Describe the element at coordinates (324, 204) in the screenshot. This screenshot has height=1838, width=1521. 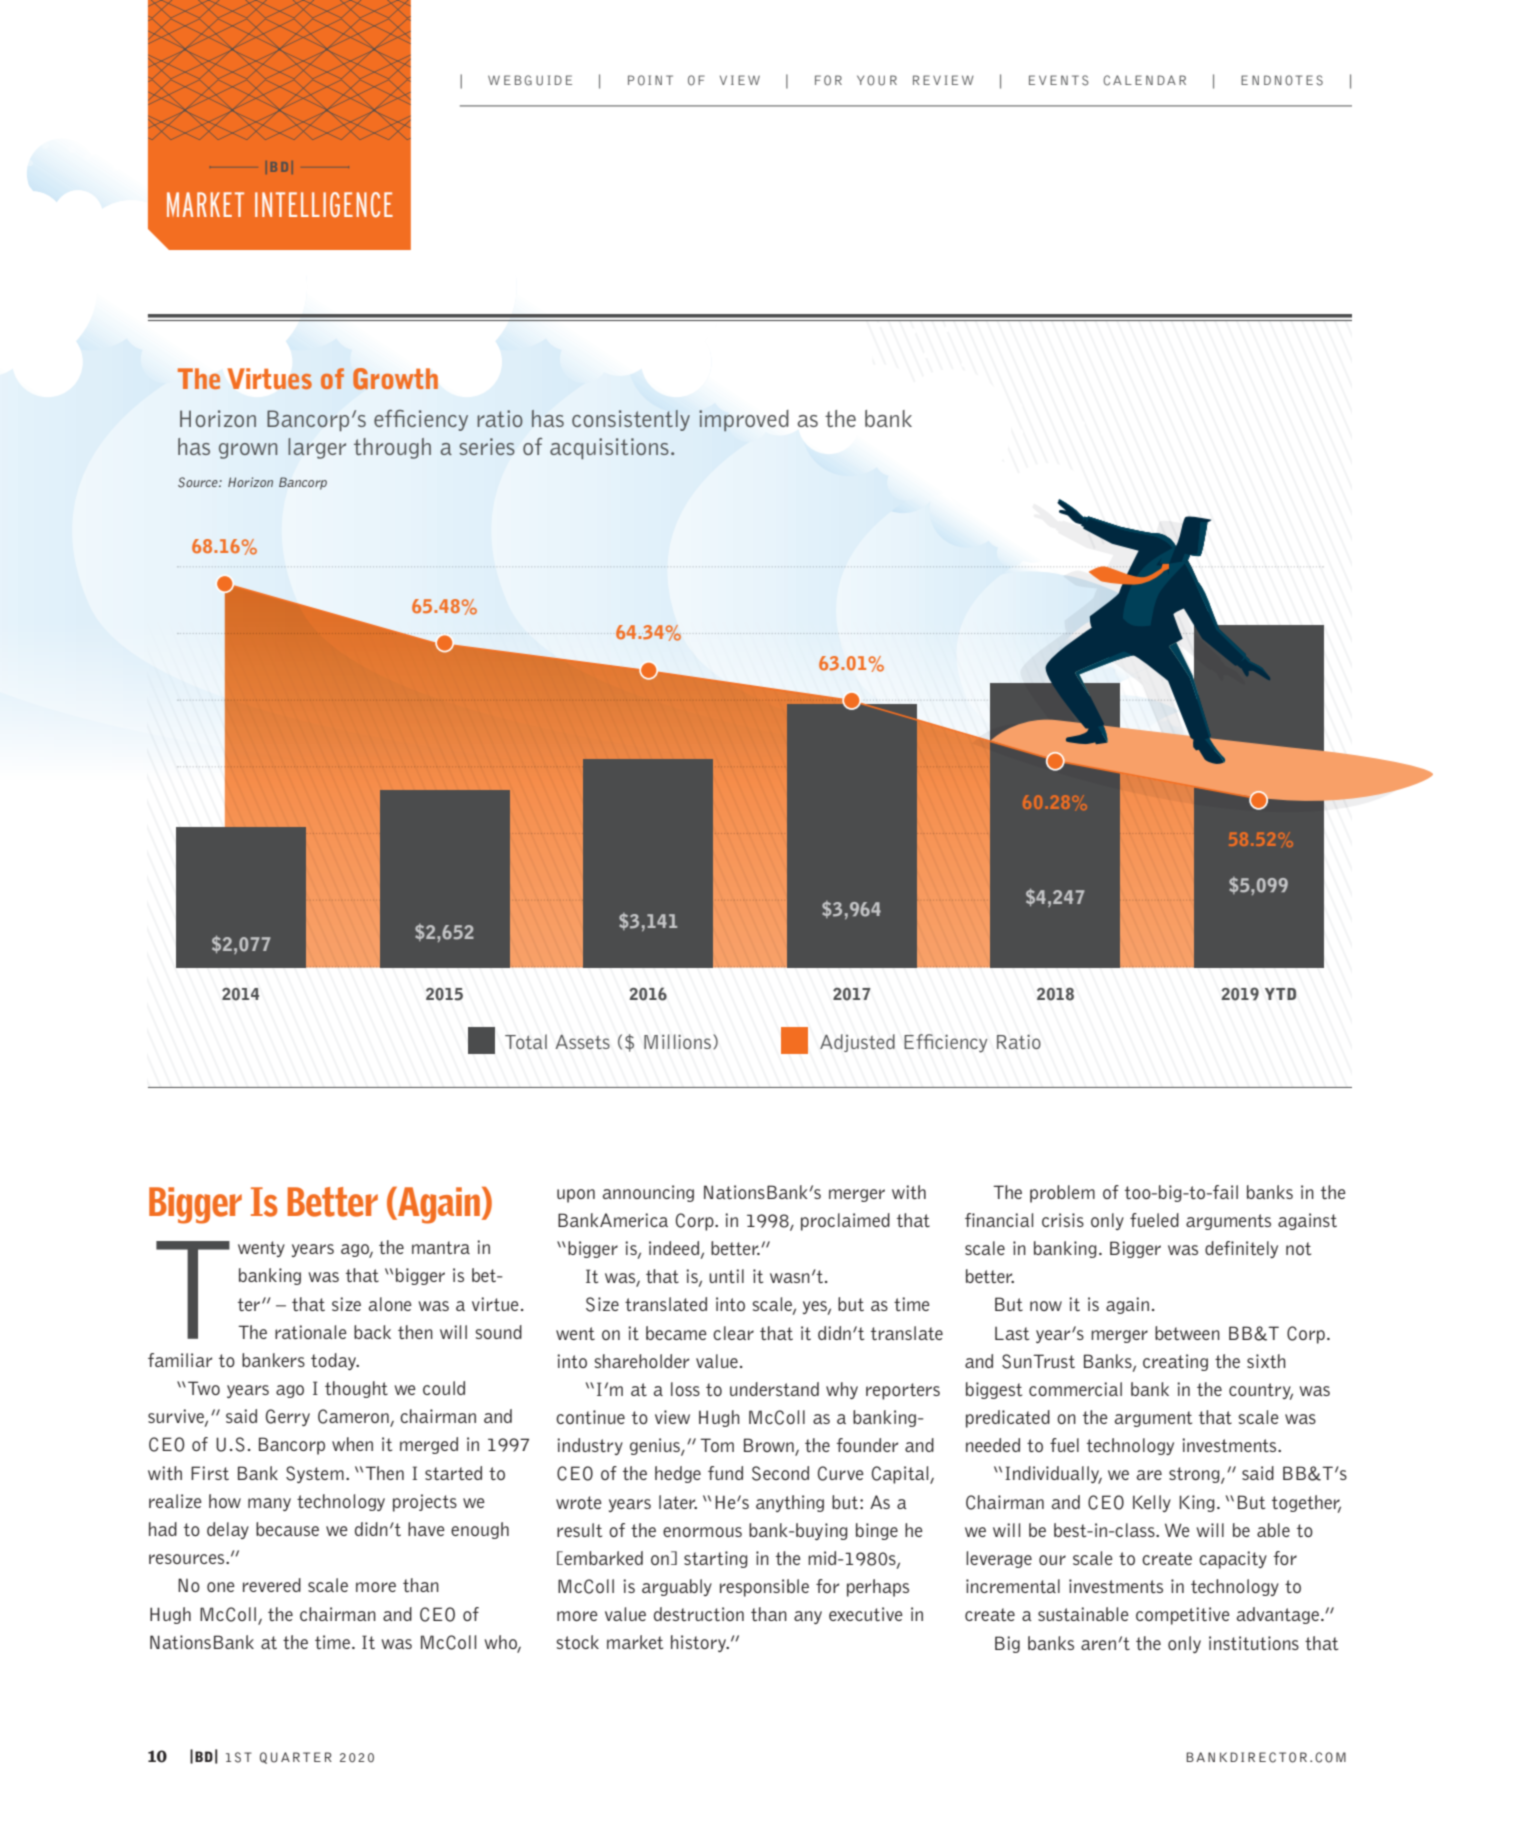
I see `INTELLIGENCE` at that location.
